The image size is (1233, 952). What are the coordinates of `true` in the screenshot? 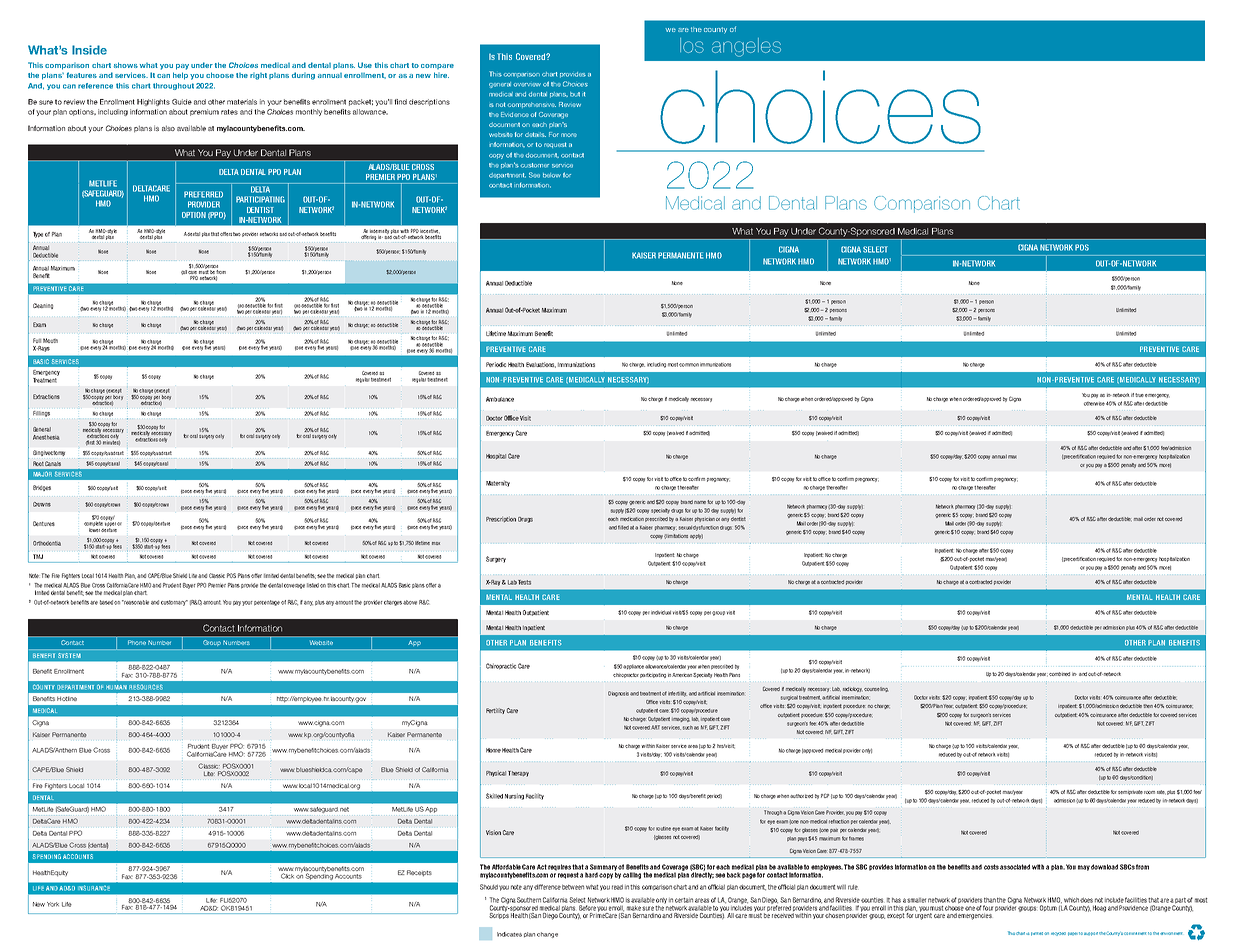 It's located at (1139, 395).
